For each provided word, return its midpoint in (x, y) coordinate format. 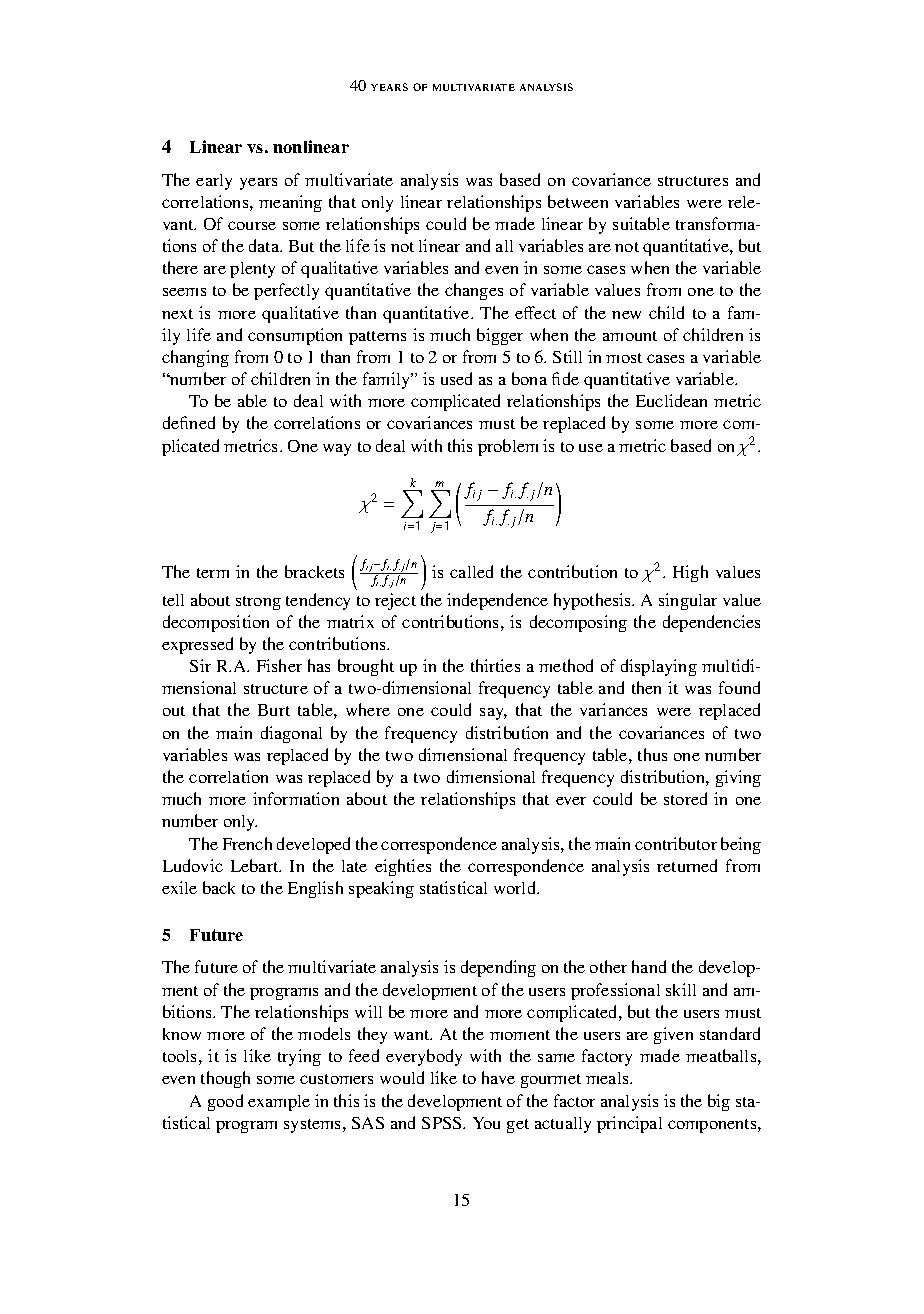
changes (474, 291)
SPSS (443, 1123)
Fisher (279, 665)
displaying (659, 667)
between (578, 201)
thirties (495, 665)
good (225, 1102)
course (252, 225)
